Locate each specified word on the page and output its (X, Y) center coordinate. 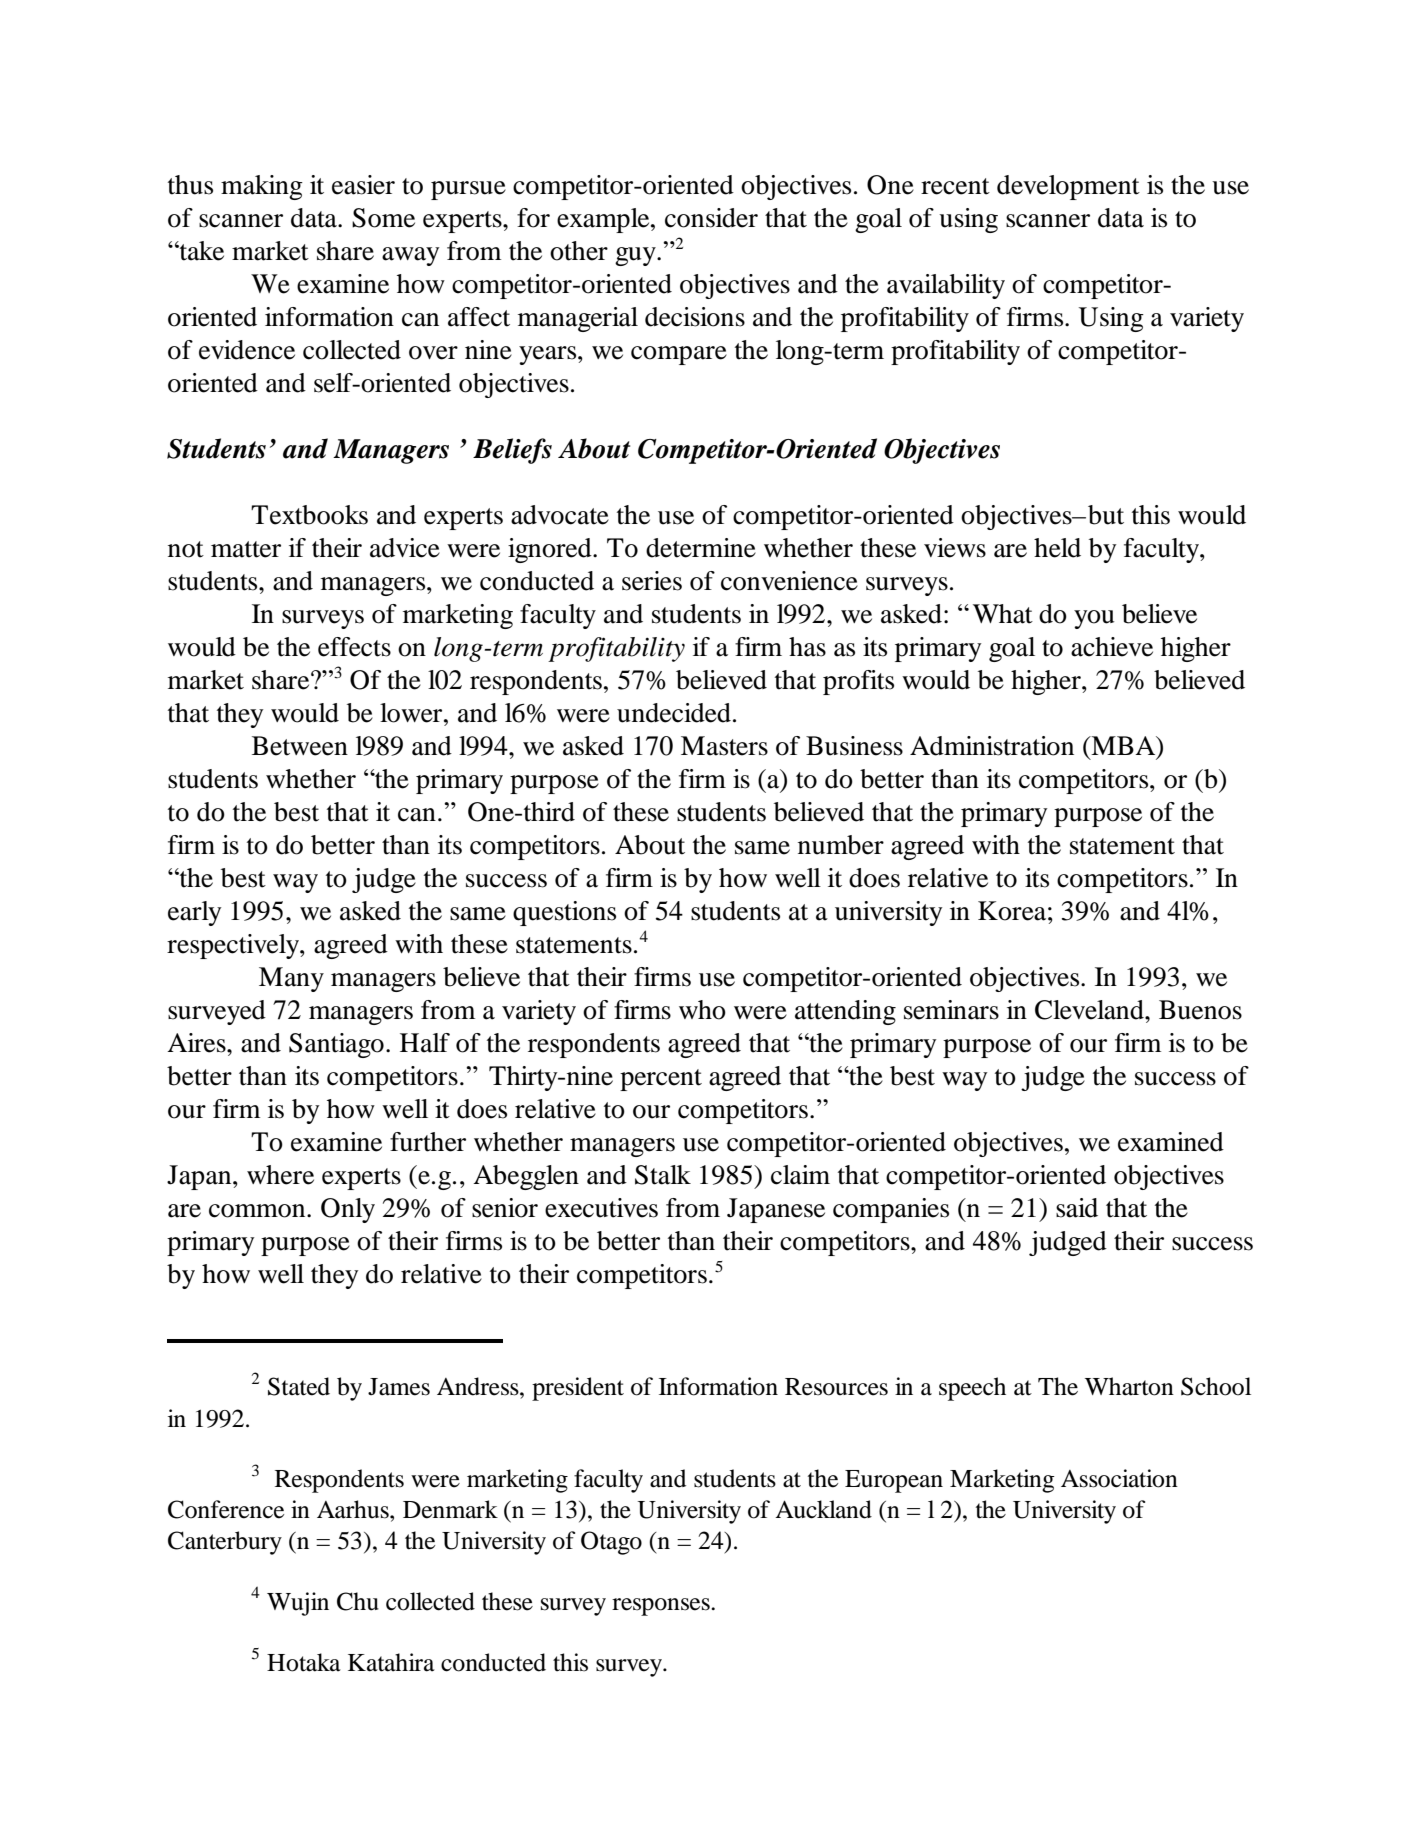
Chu (358, 1601)
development (1068, 187)
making (262, 187)
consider (711, 218)
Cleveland (1090, 1010)
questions (564, 913)
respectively (234, 946)
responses (662, 1607)
